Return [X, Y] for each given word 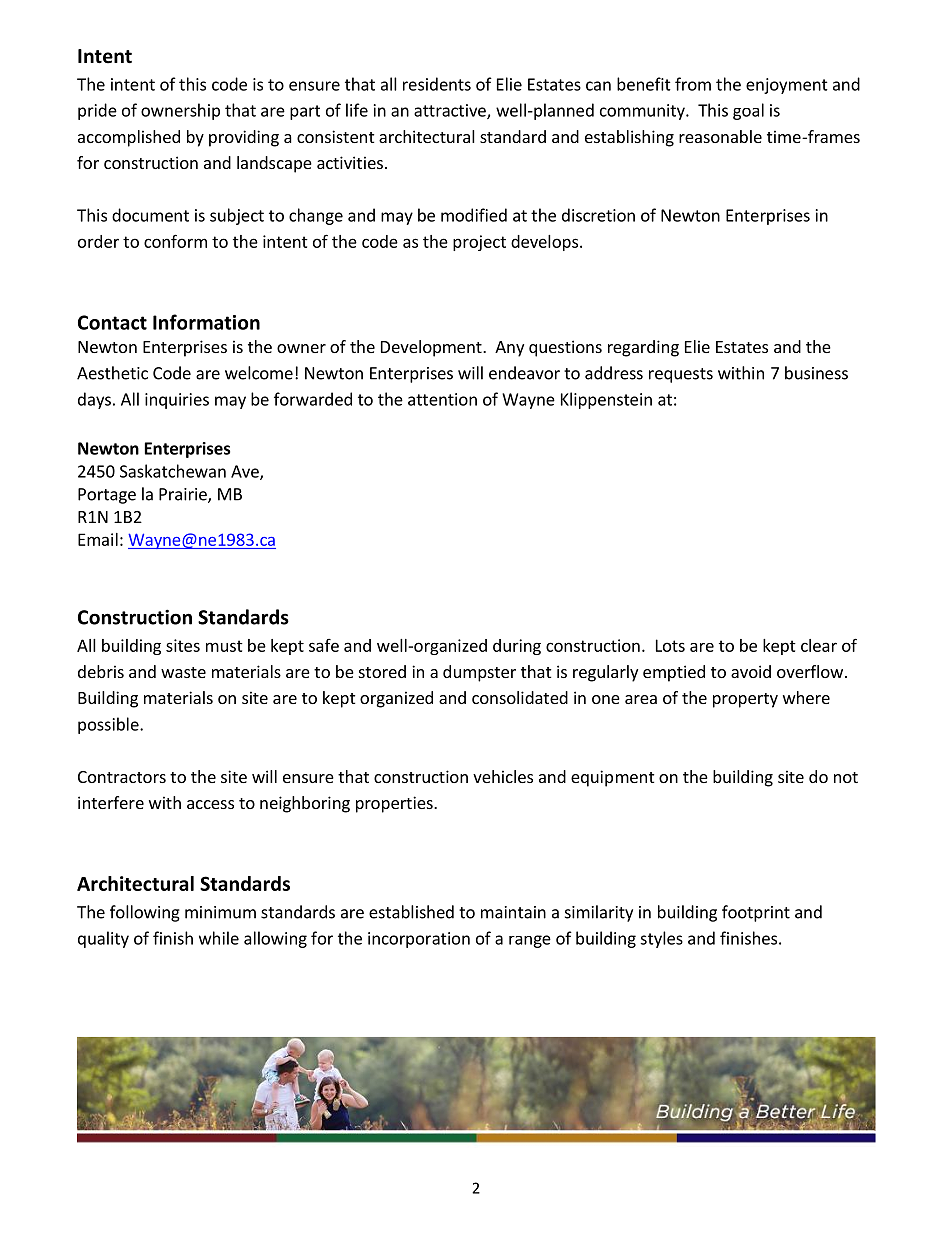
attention [442, 399]
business [816, 373]
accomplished [129, 138]
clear [819, 645]
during [517, 647]
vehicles [503, 776]
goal [748, 111]
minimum [220, 912]
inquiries [177, 401]
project [479, 243]
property [745, 700]
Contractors [122, 777]
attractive [451, 111]
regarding [643, 348]
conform [175, 241]
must [224, 646]
